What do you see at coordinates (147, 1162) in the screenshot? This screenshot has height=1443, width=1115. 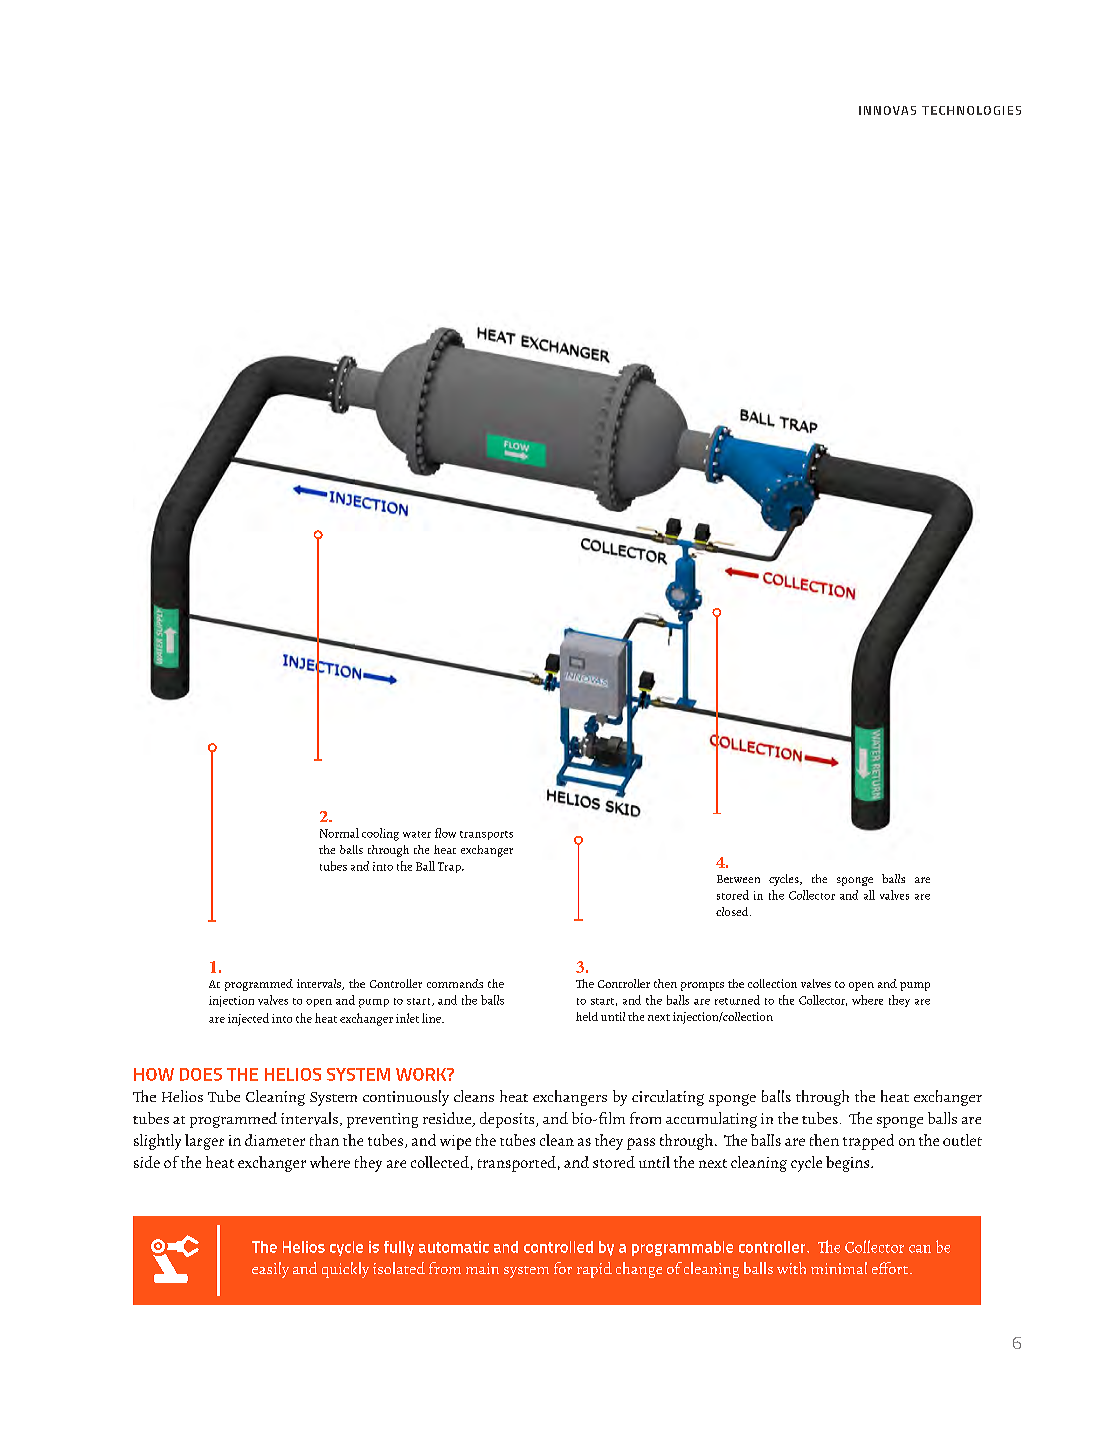 I see `side` at bounding box center [147, 1162].
